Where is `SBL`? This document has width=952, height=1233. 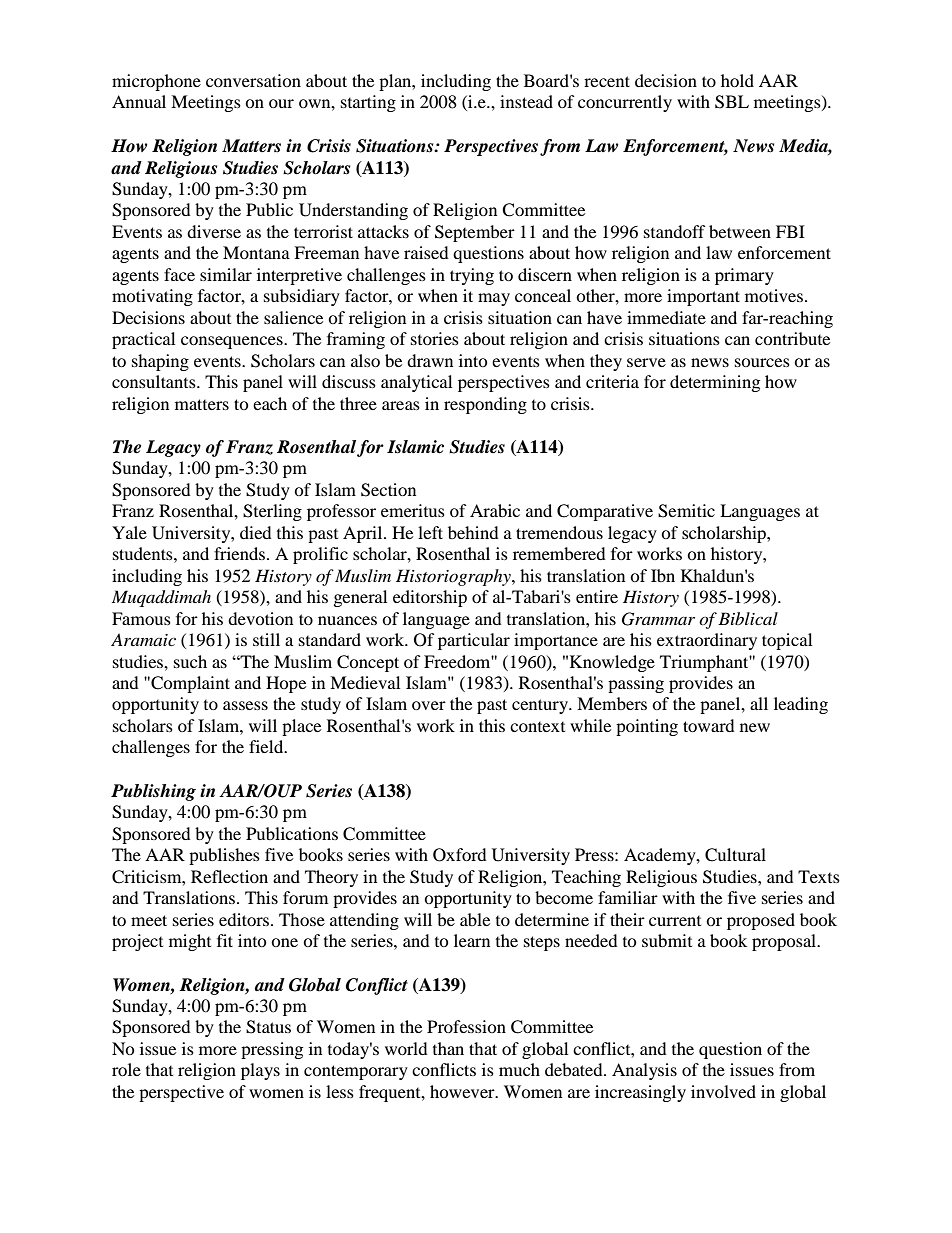
SBL is located at coordinates (732, 102).
